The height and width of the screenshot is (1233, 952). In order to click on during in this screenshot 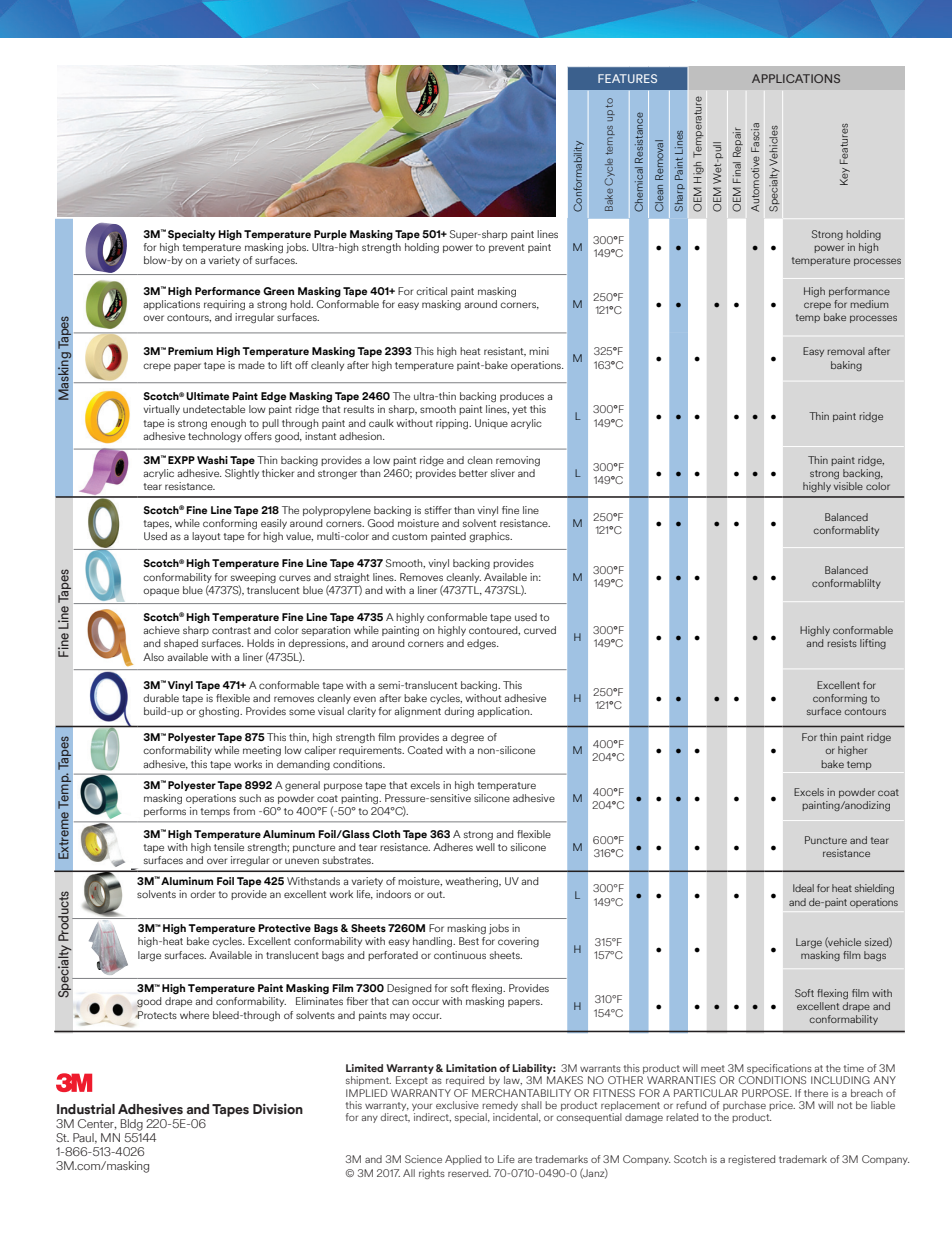, I will do `click(459, 712)`.
